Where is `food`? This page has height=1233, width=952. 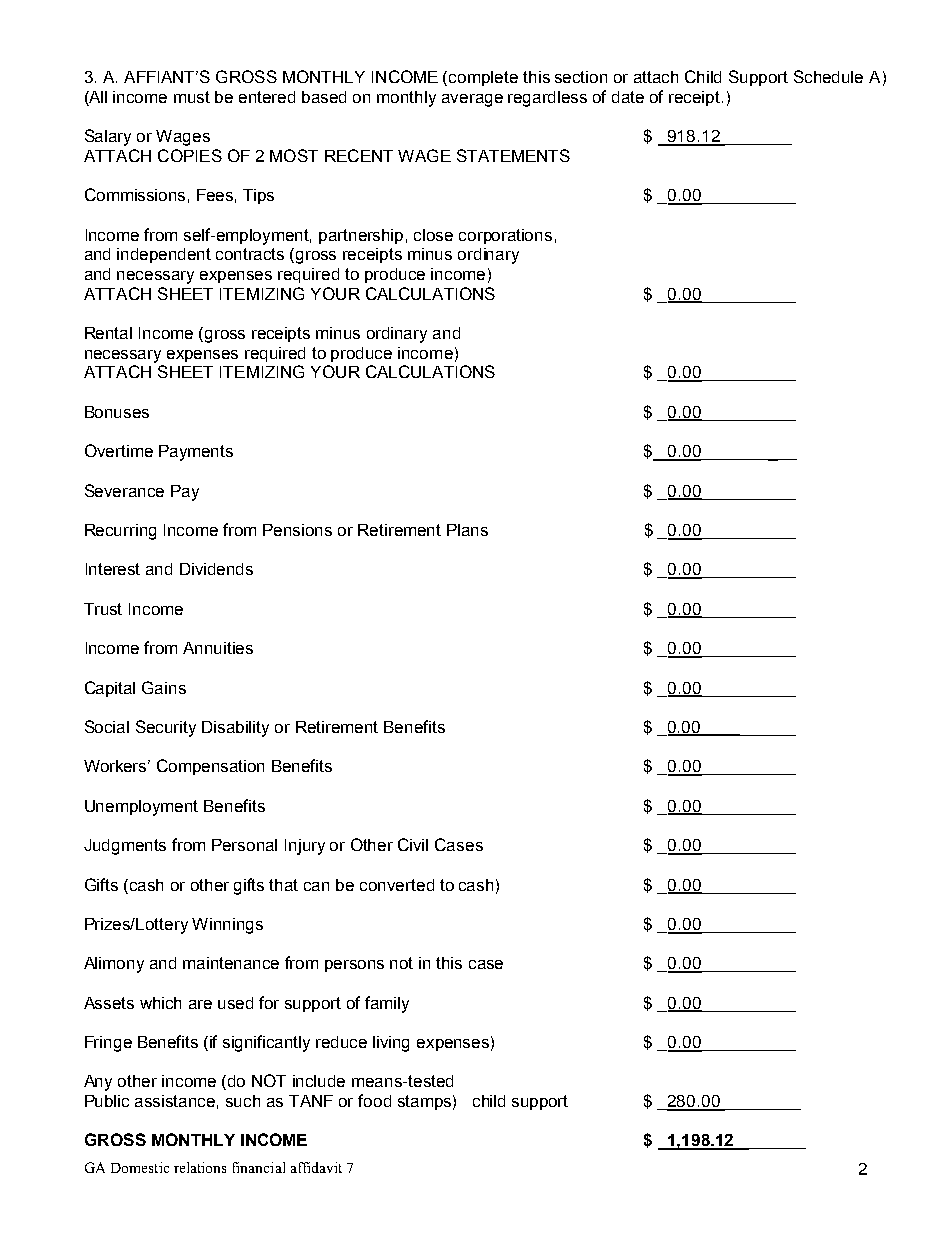
food is located at coordinates (374, 1100).
